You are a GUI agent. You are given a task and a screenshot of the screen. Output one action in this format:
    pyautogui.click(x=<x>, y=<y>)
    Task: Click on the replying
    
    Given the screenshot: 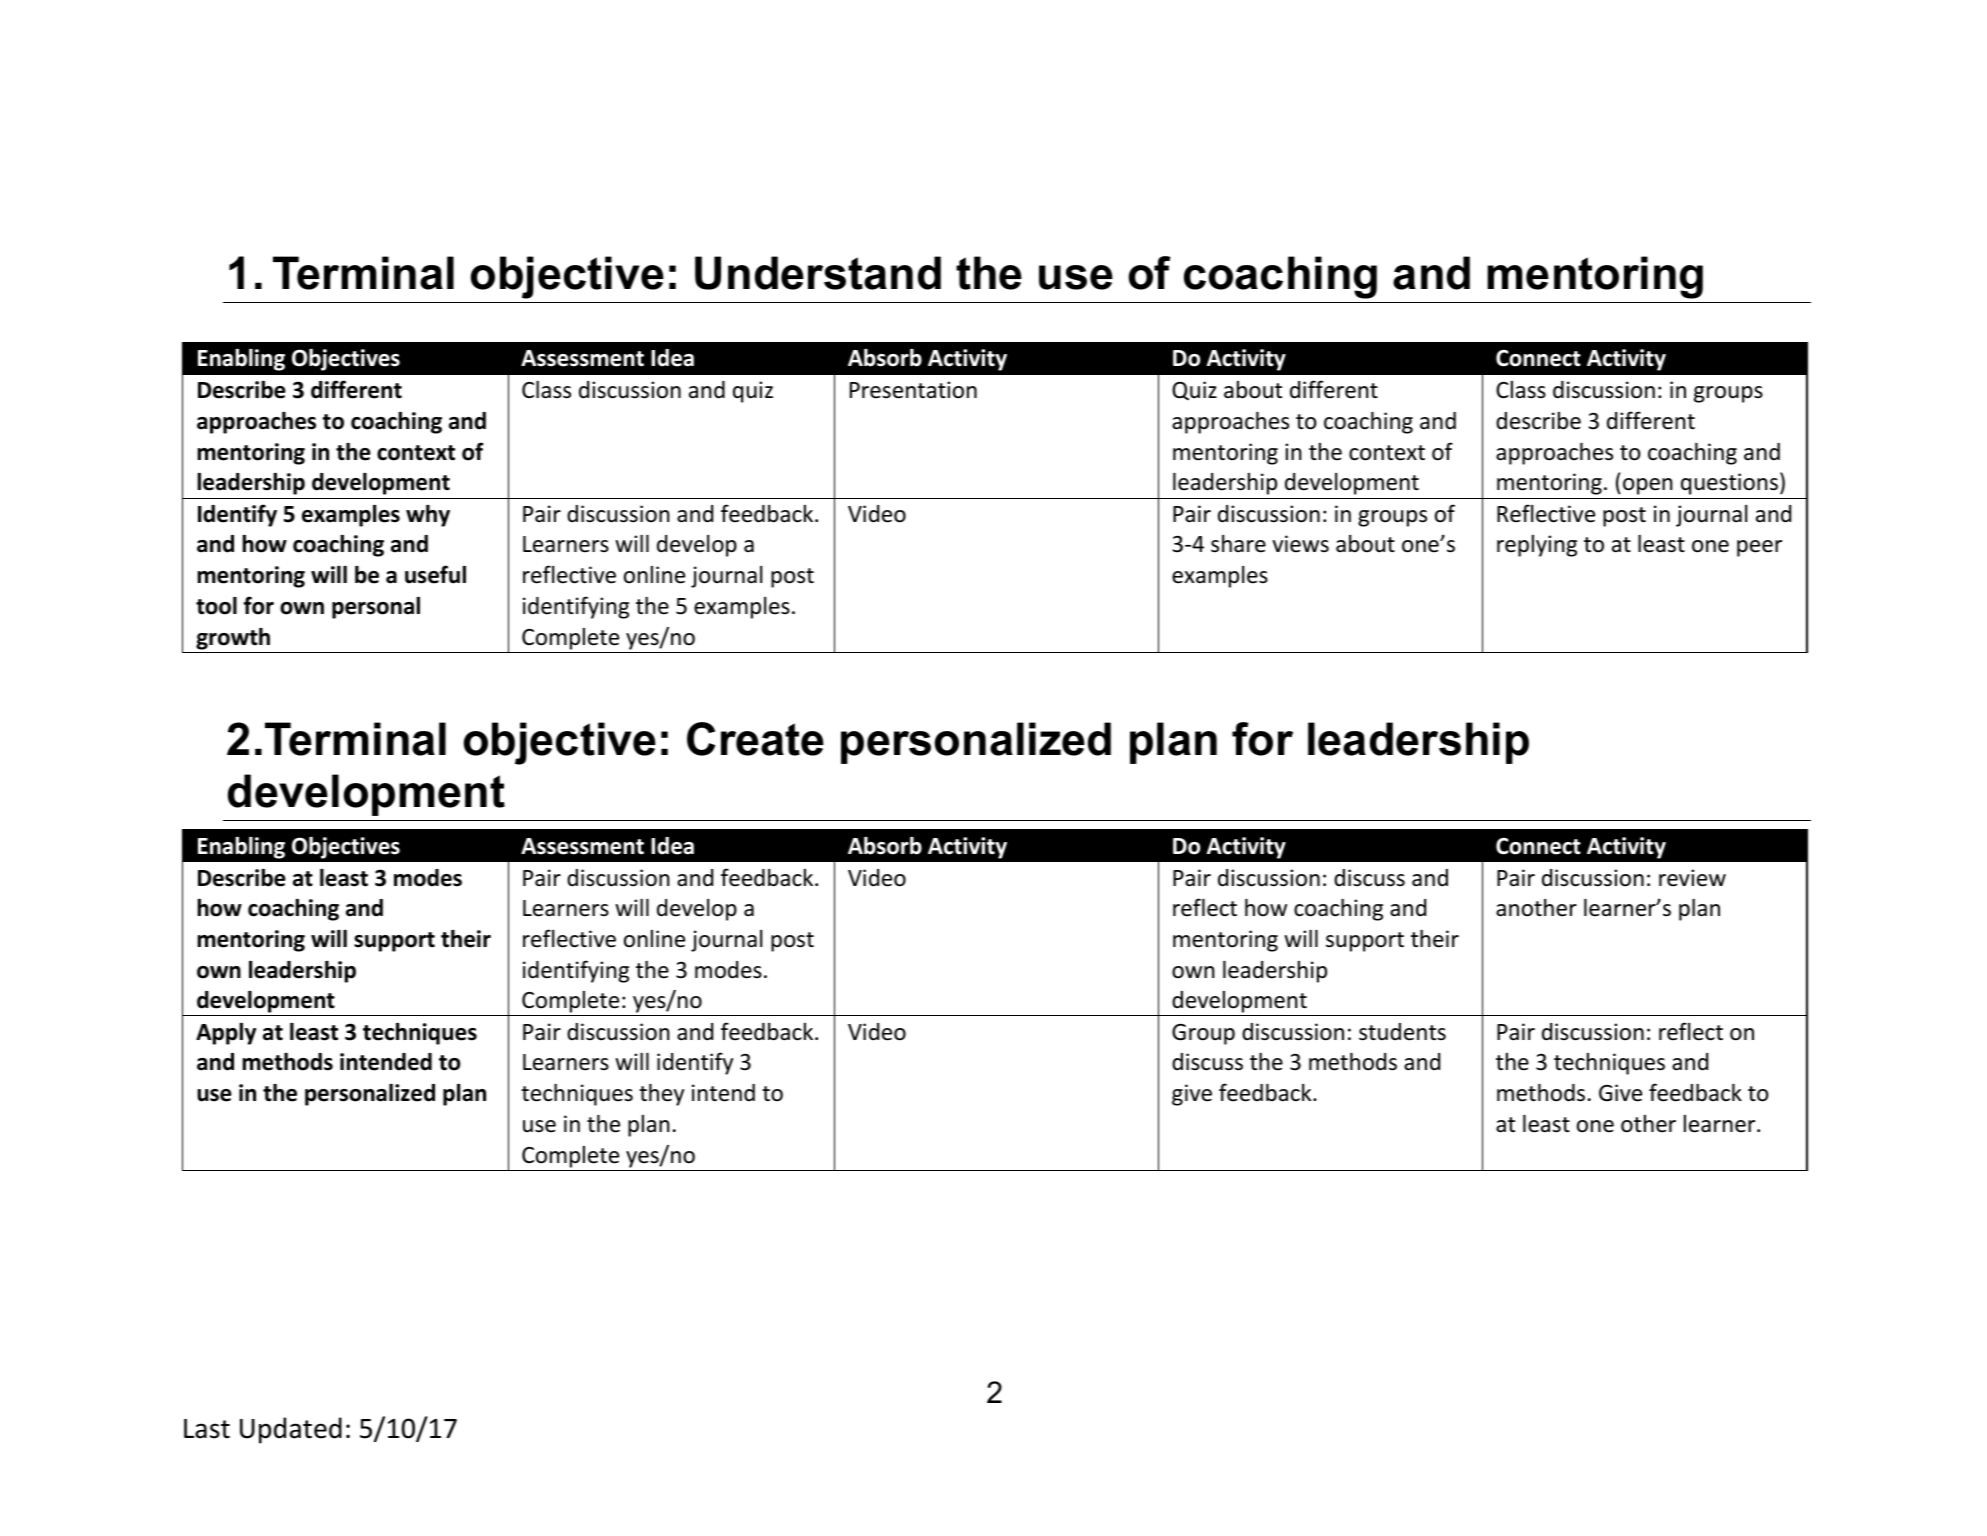 What is the action you would take?
    pyautogui.click(x=1537, y=546)
